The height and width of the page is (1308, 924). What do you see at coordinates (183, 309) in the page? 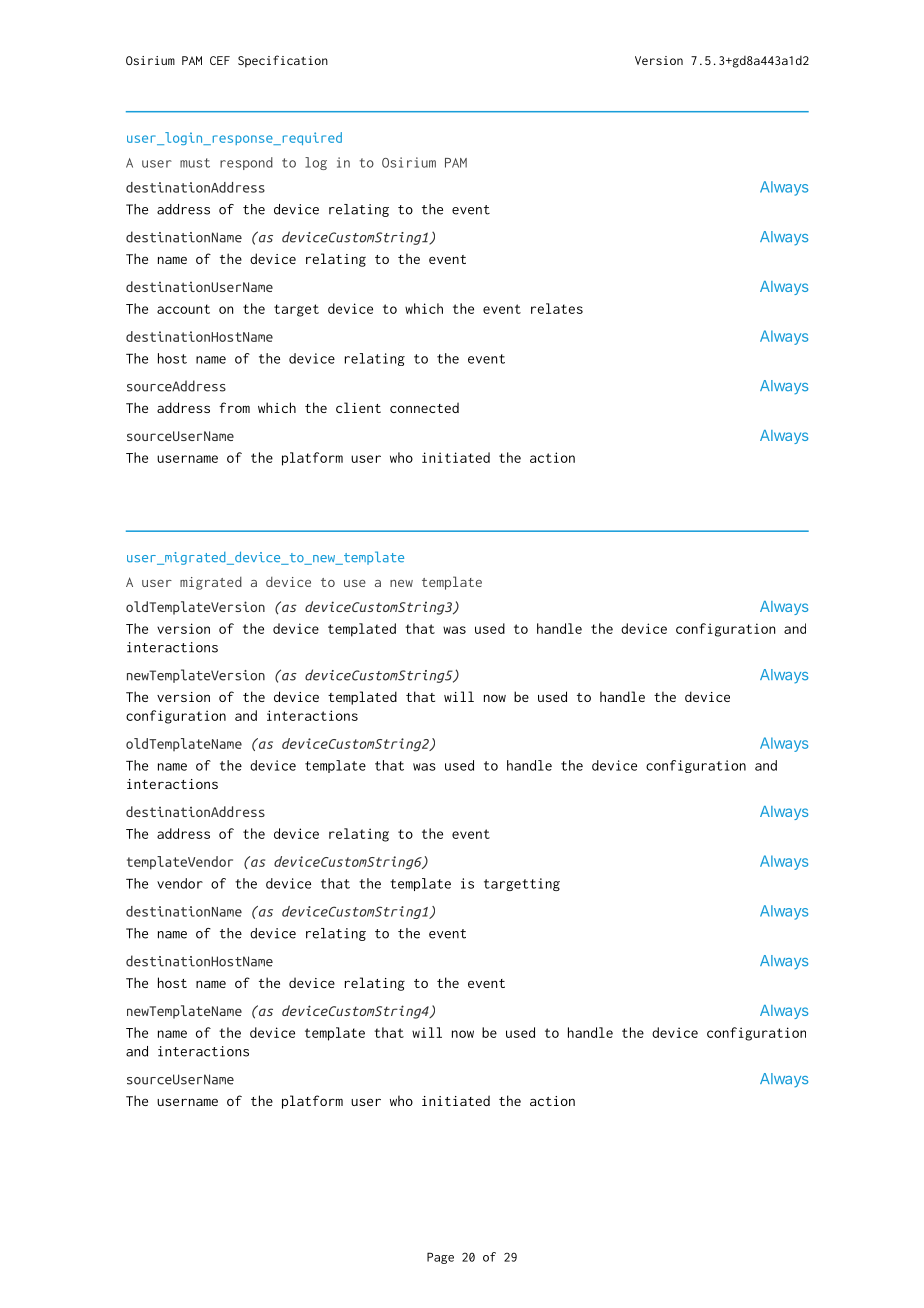
I see `account` at bounding box center [183, 309].
